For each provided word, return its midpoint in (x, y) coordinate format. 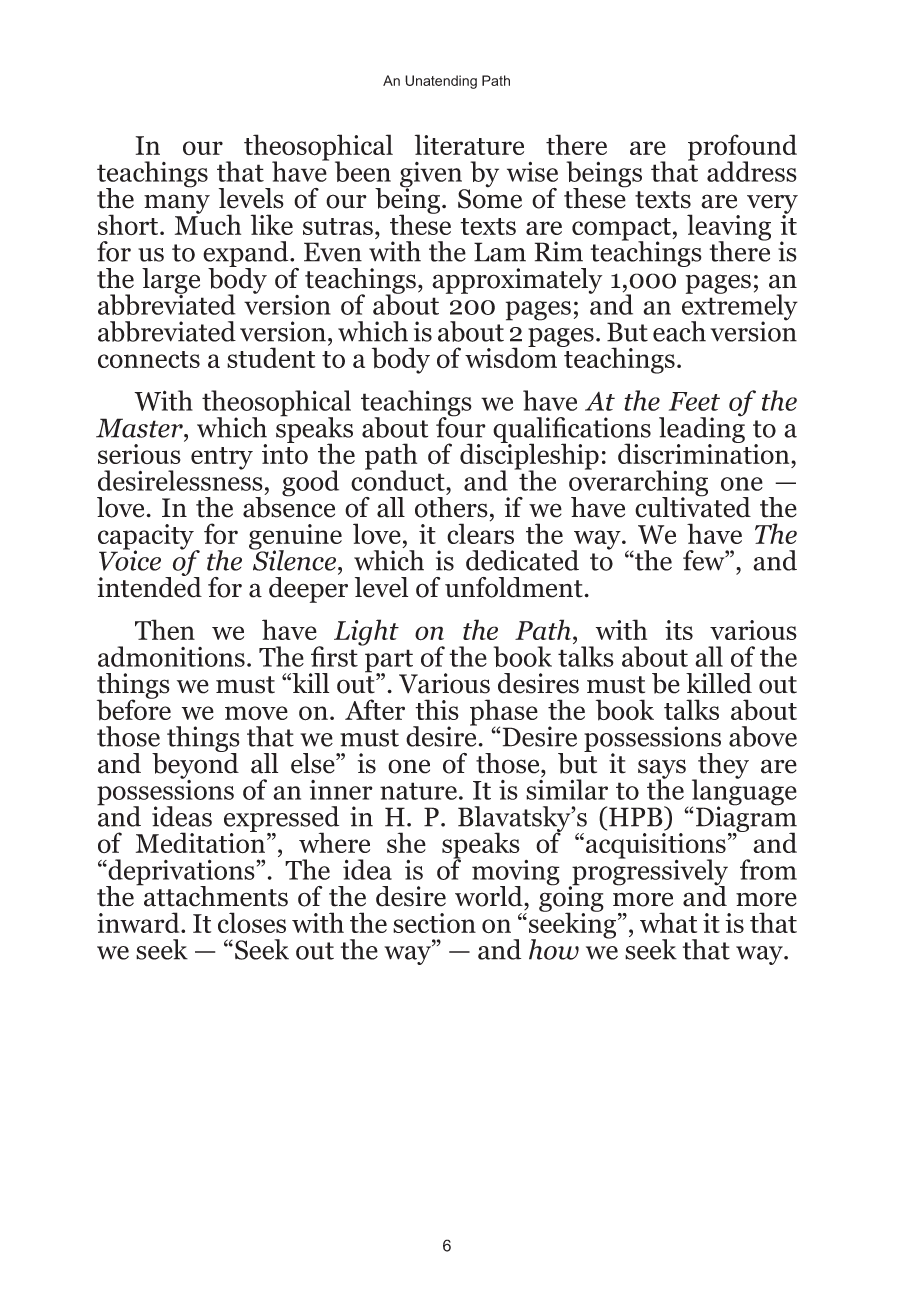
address (752, 171)
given (432, 176)
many (177, 204)
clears (480, 532)
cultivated (693, 506)
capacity (147, 538)
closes (252, 922)
